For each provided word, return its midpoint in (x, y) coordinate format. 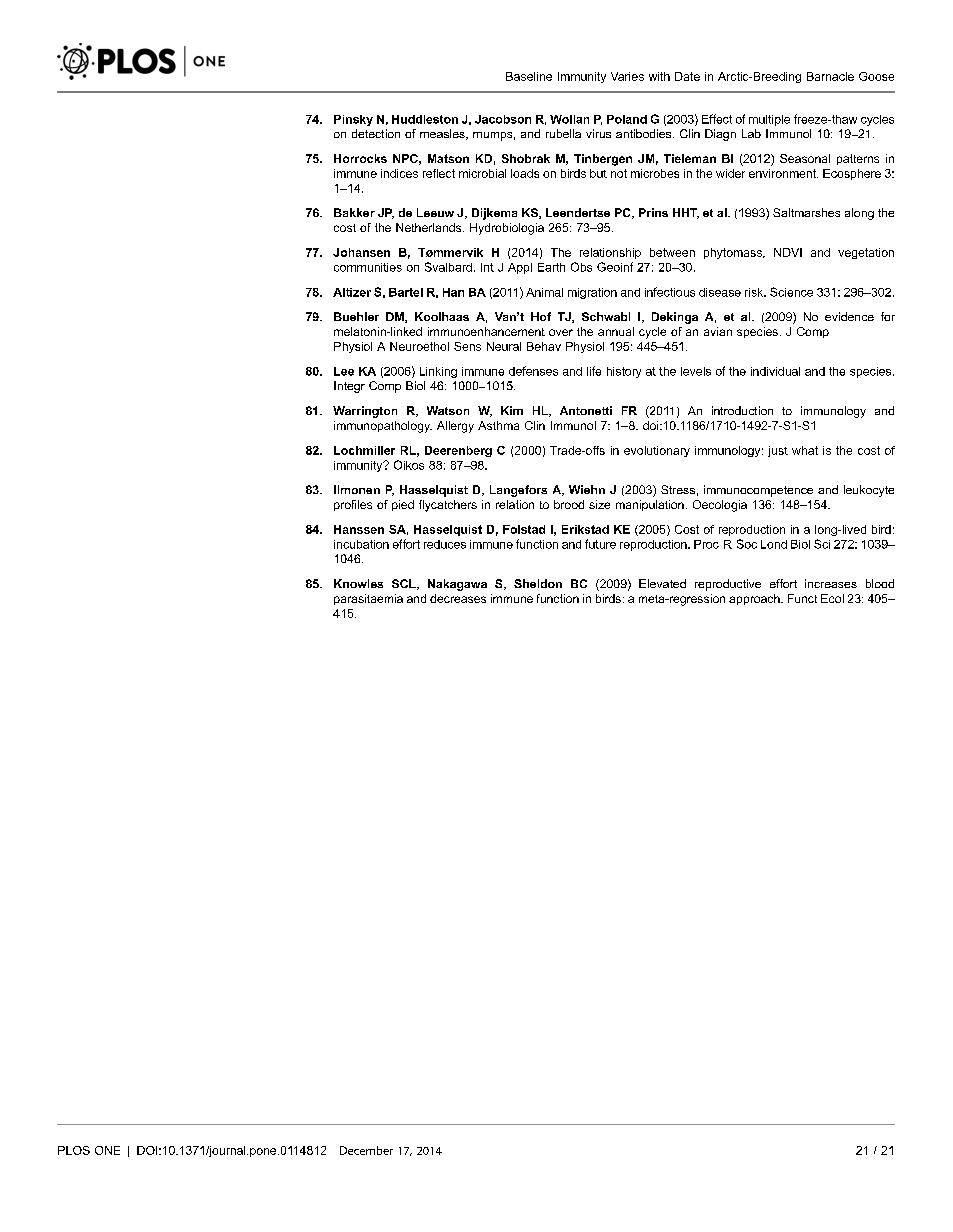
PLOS (74, 1150)
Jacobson (503, 119)
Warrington (365, 412)
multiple (769, 120)
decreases (458, 598)
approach (755, 599)
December (366, 1150)
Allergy (455, 427)
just (778, 451)
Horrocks (360, 158)
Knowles (358, 583)
